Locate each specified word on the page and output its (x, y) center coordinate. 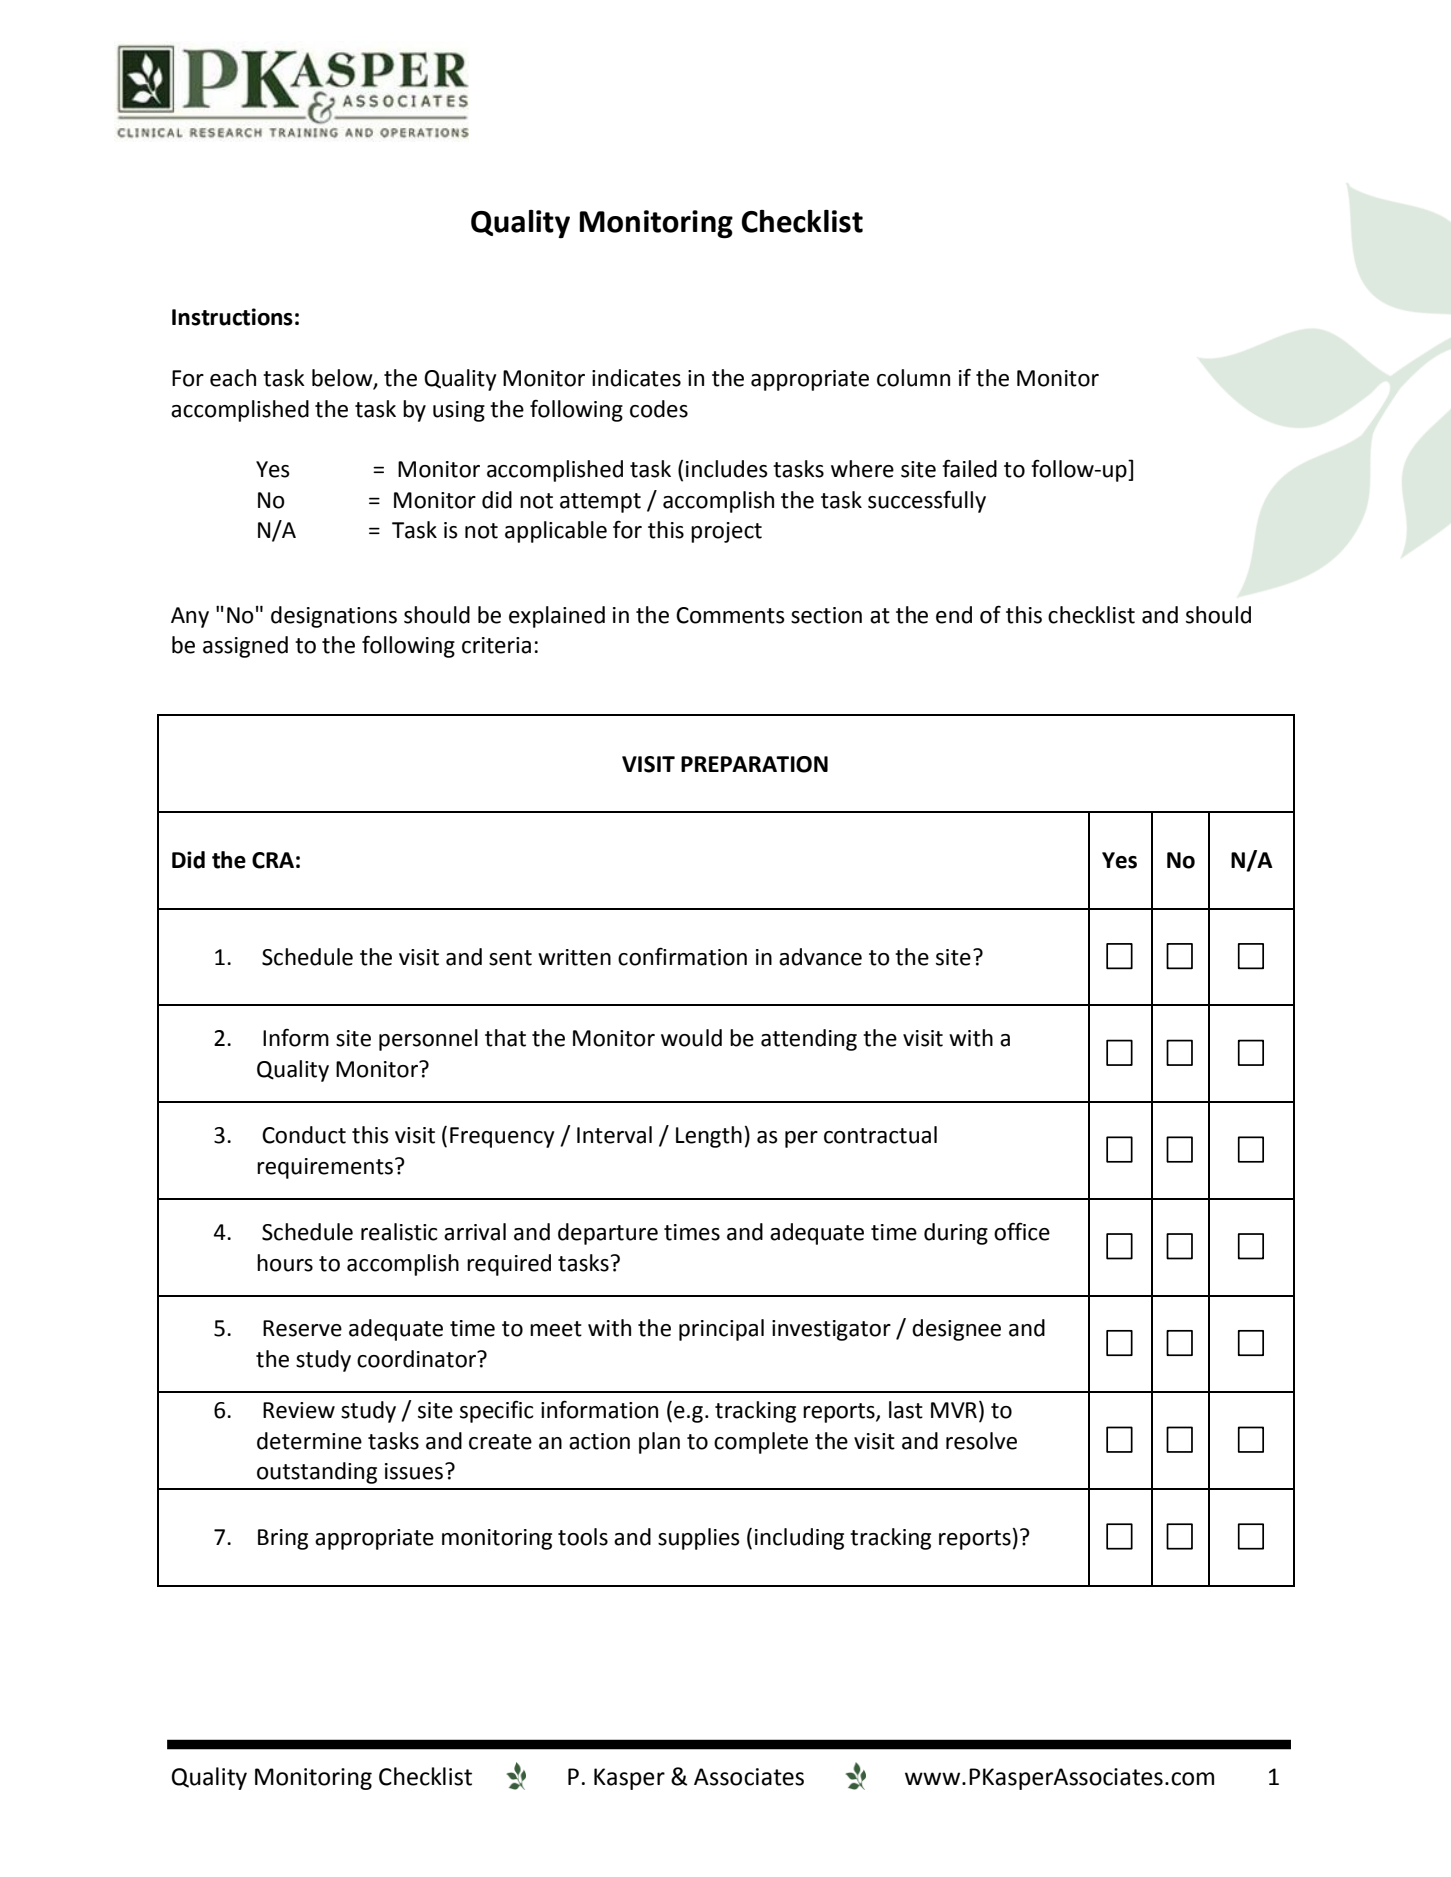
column (913, 378)
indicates (636, 378)
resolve (981, 1441)
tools (583, 1537)
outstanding (317, 1473)
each (233, 378)
